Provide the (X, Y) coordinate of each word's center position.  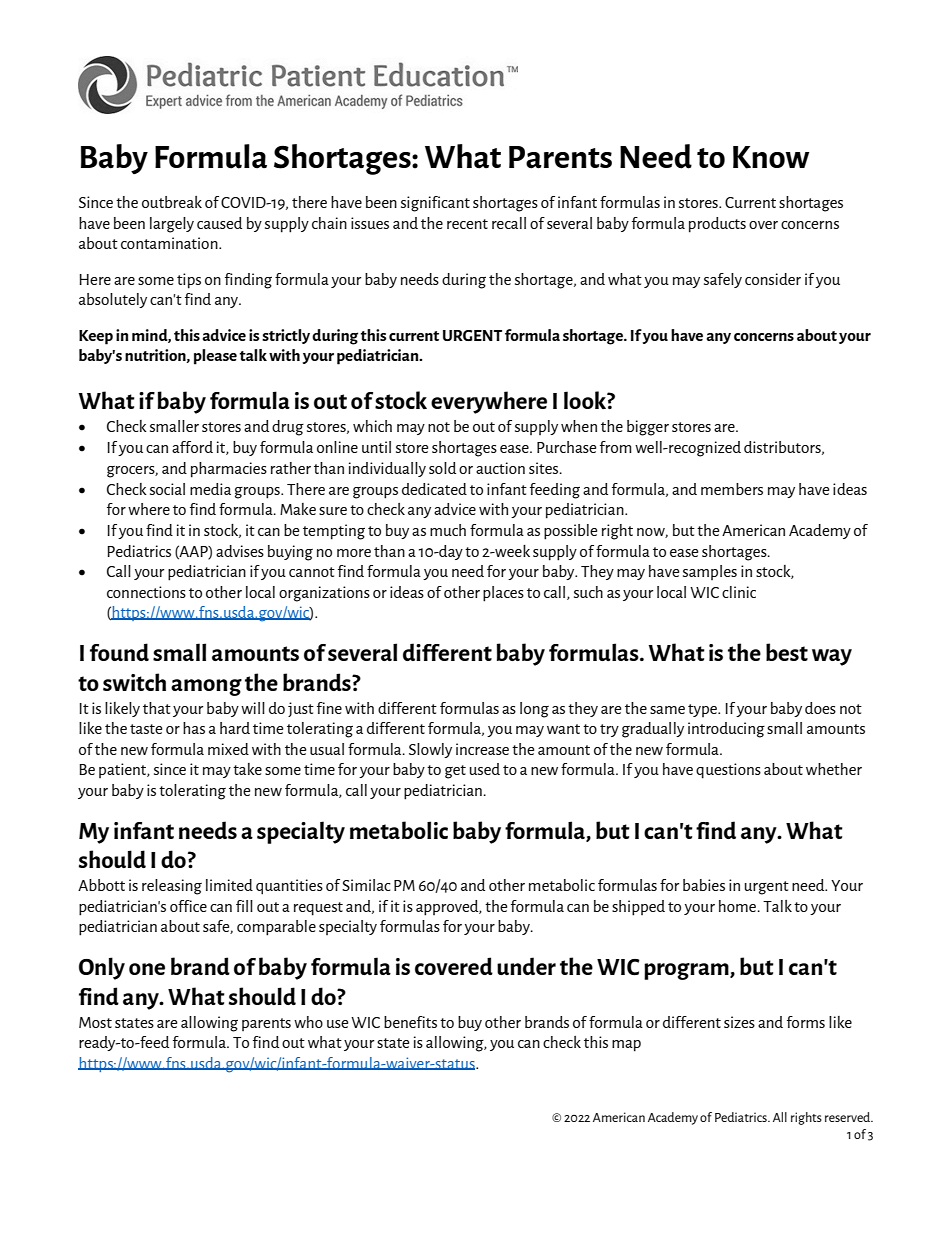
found (119, 652)
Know (771, 157)
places (503, 594)
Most (95, 1022)
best (787, 652)
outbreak (172, 202)
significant (435, 204)
